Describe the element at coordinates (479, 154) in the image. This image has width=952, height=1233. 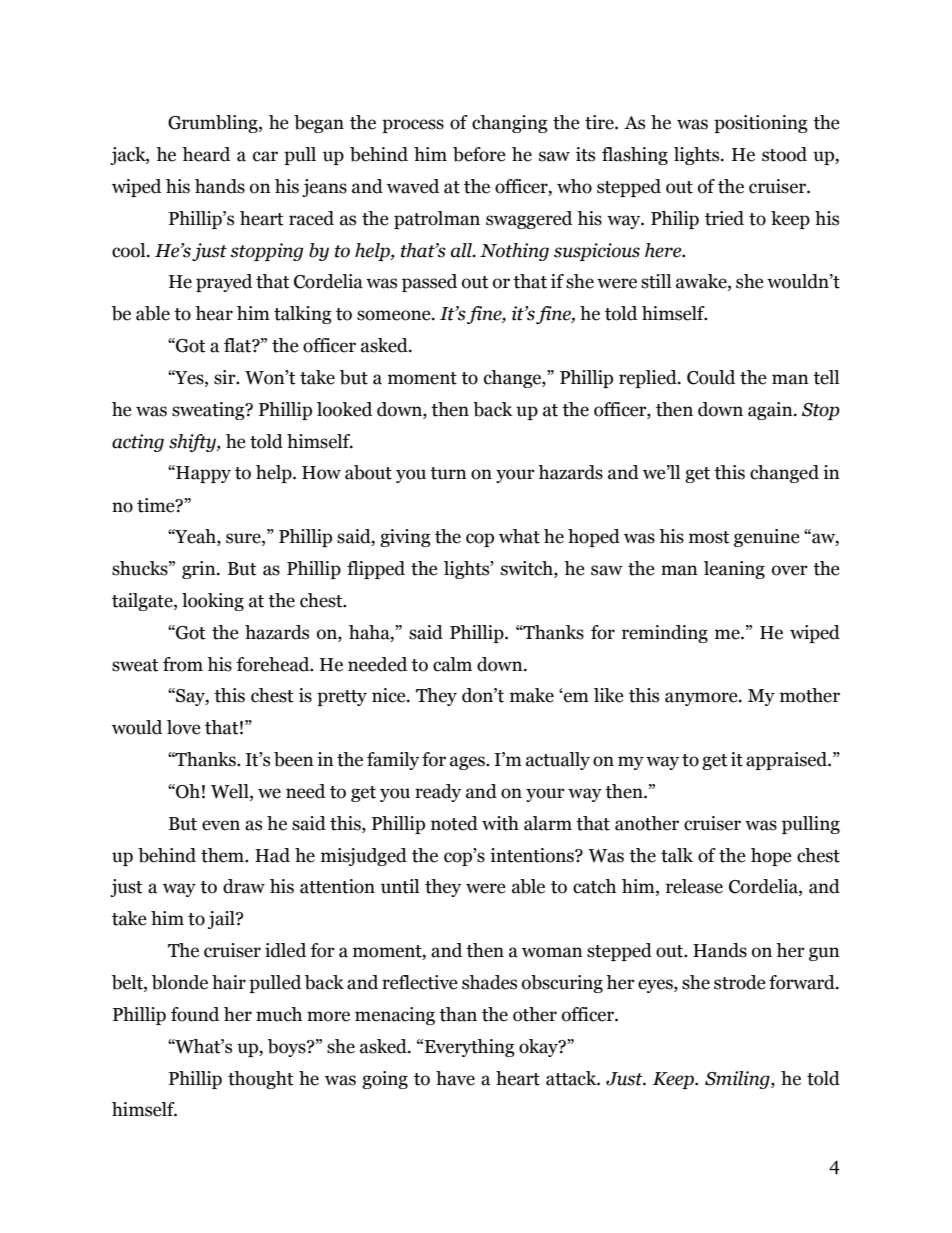
I see `before` at that location.
